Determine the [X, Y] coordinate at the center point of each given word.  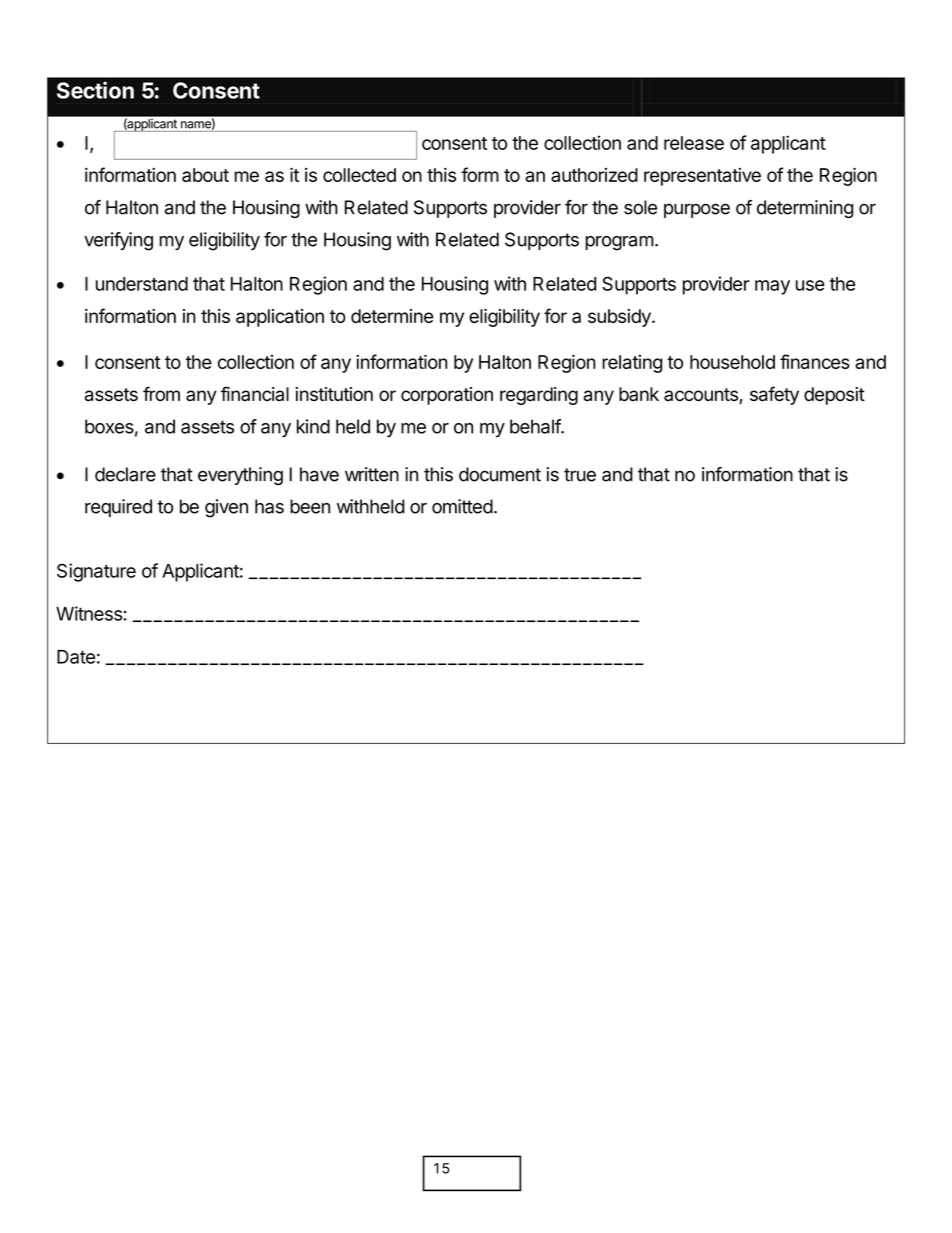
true [580, 475]
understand [142, 284]
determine [392, 316]
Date [76, 657]
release [694, 143]
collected [359, 175]
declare [125, 474]
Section [95, 90]
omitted [462, 506]
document [500, 474]
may [772, 287]
